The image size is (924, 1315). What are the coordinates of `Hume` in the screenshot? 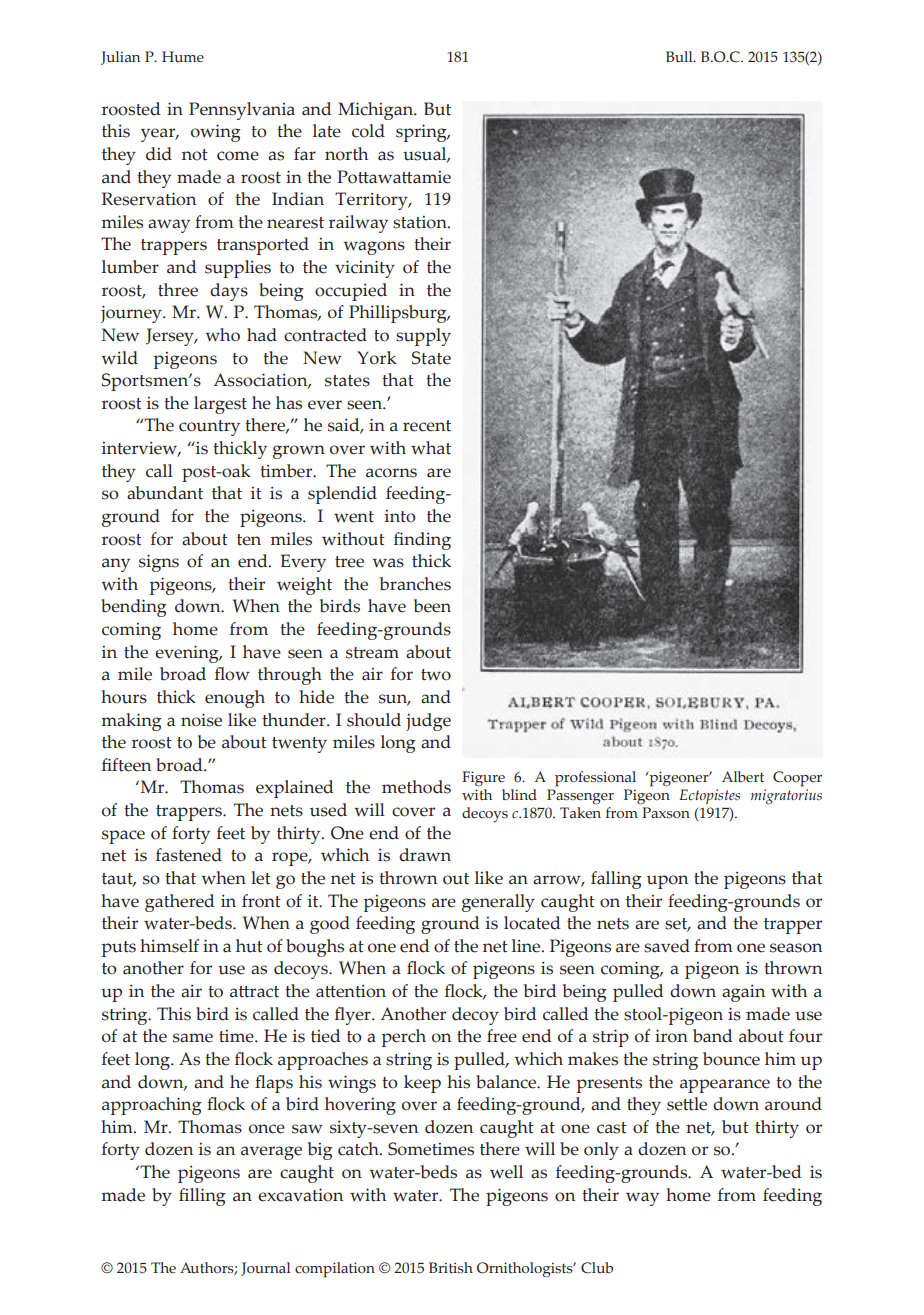 It's located at (183, 57).
